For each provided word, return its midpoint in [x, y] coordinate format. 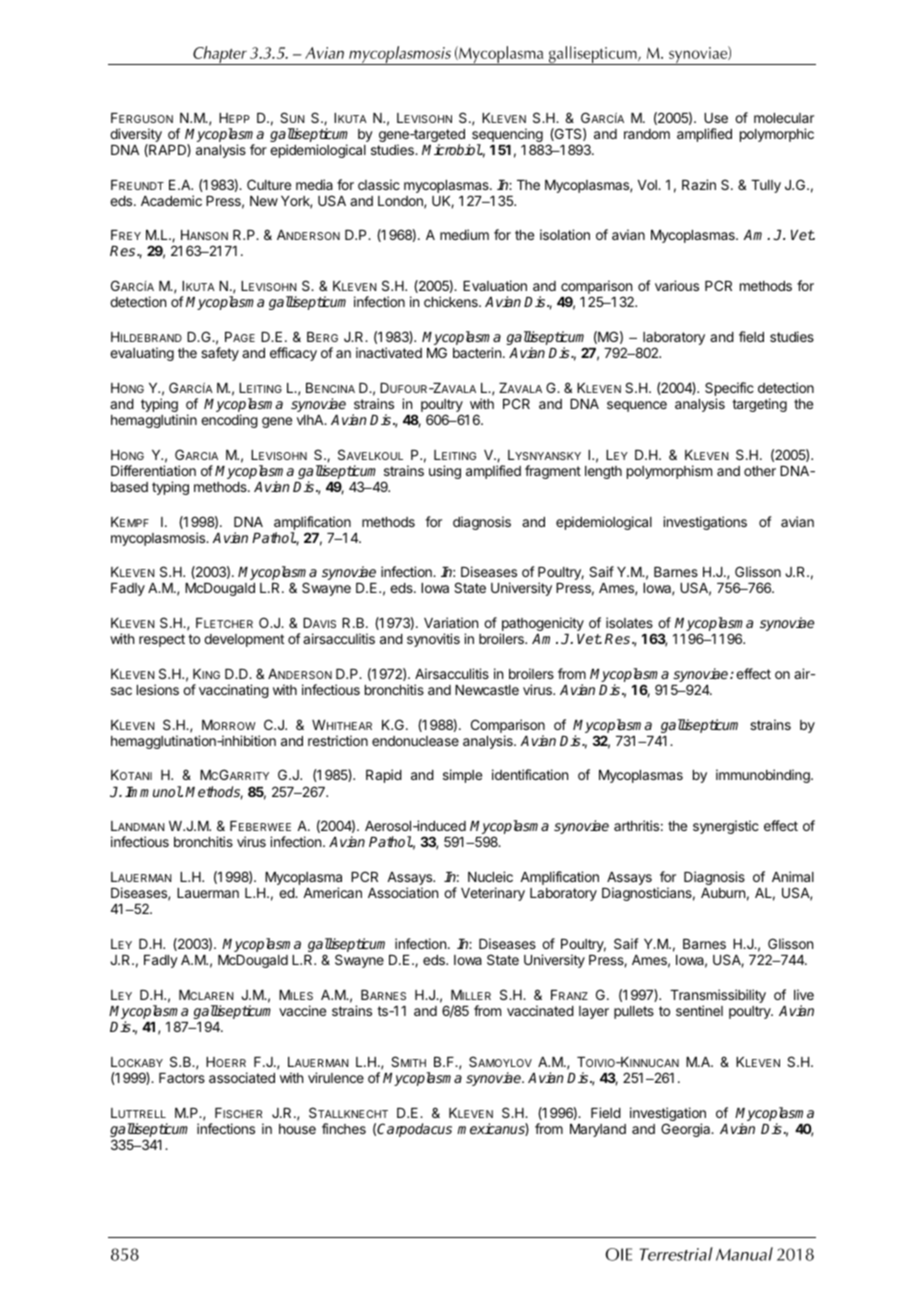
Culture [269, 184]
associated [242, 1077]
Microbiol [452, 149]
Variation [451, 622]
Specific [729, 390]
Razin [699, 184]
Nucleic [490, 876]
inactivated [389, 352]
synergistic [726, 827]
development [244, 640]
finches [344, 1128]
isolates [629, 622]
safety [220, 354]
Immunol [153, 791]
